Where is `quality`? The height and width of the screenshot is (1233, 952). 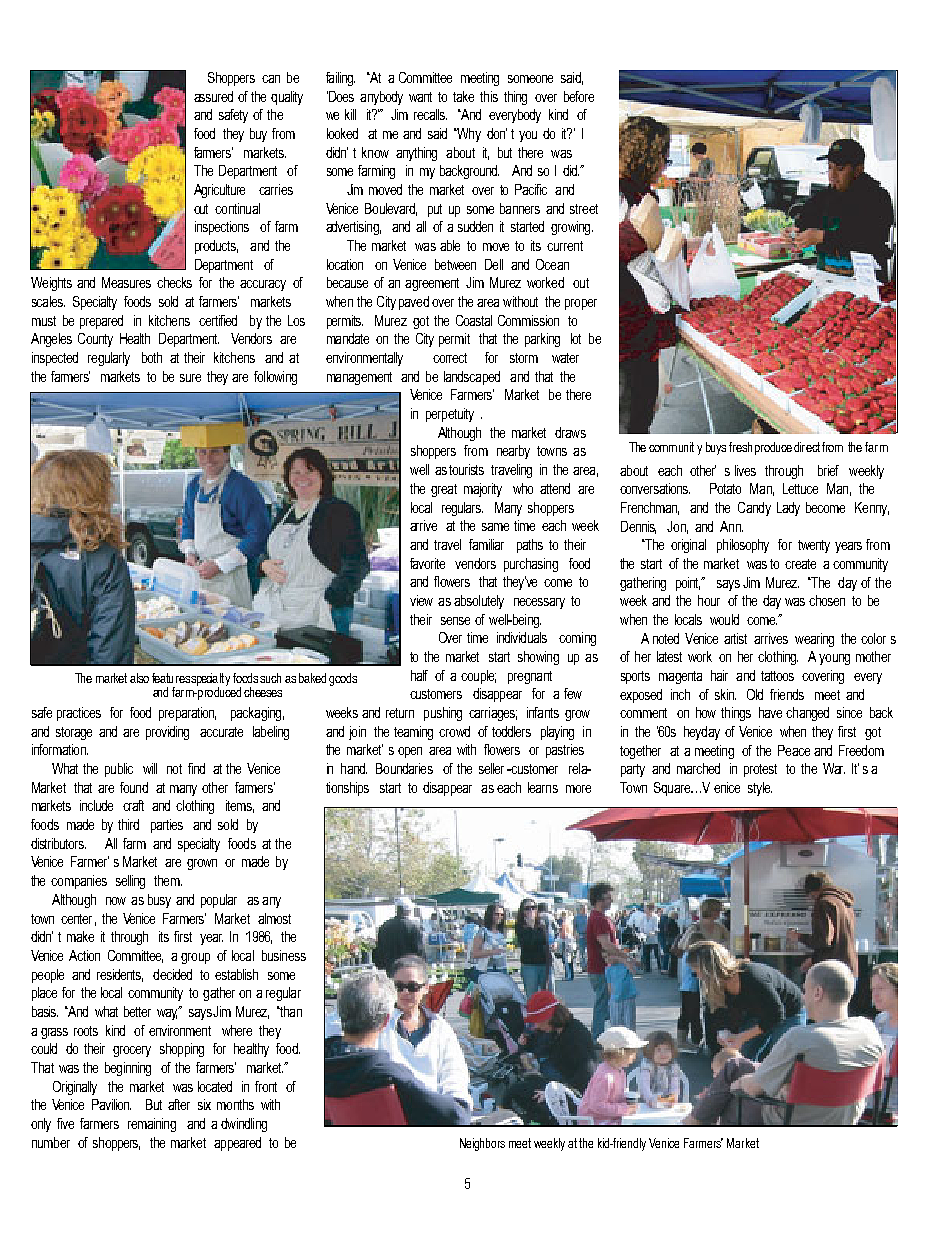
quality is located at coordinates (287, 98).
